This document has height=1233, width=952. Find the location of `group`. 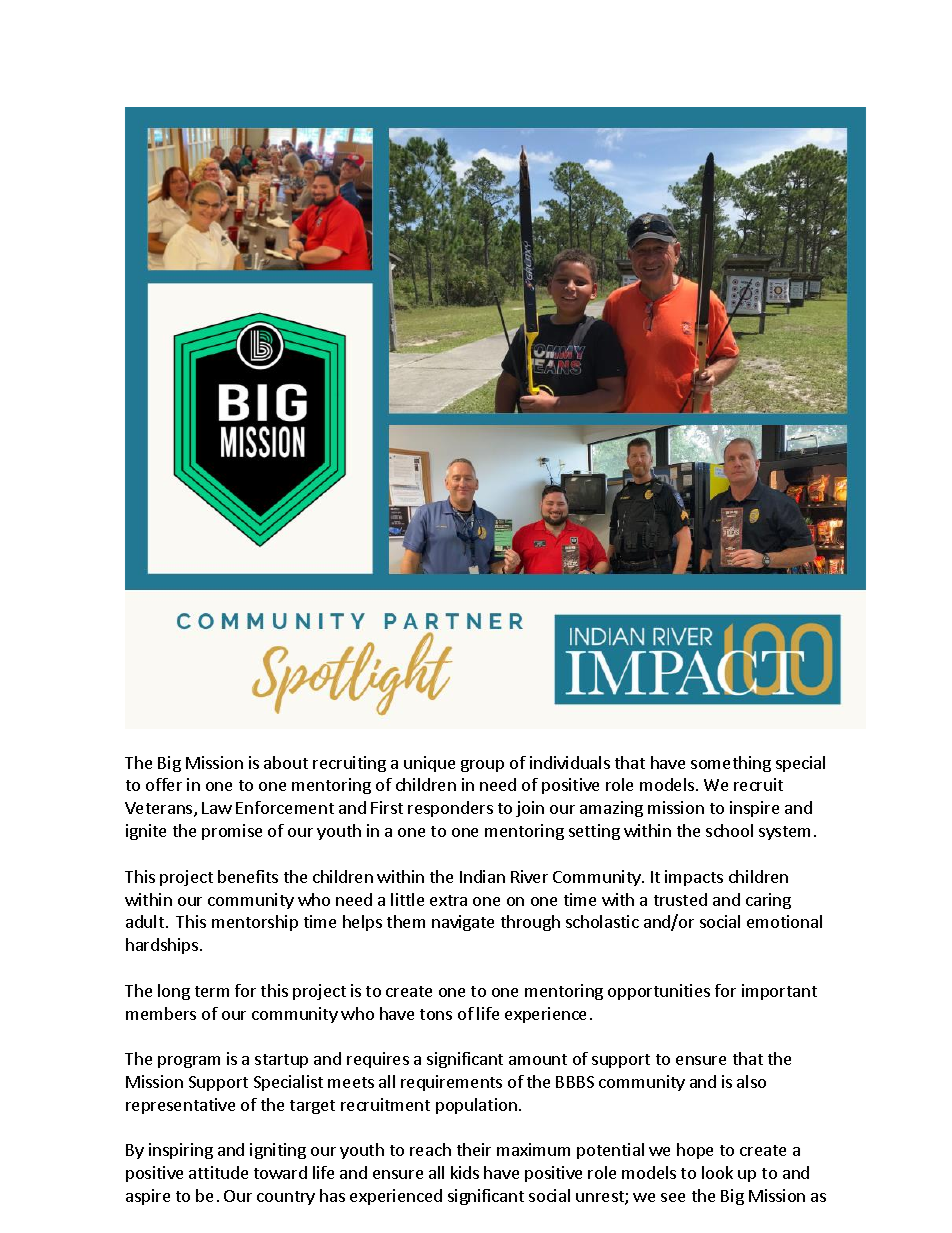

group is located at coordinates (482, 766).
